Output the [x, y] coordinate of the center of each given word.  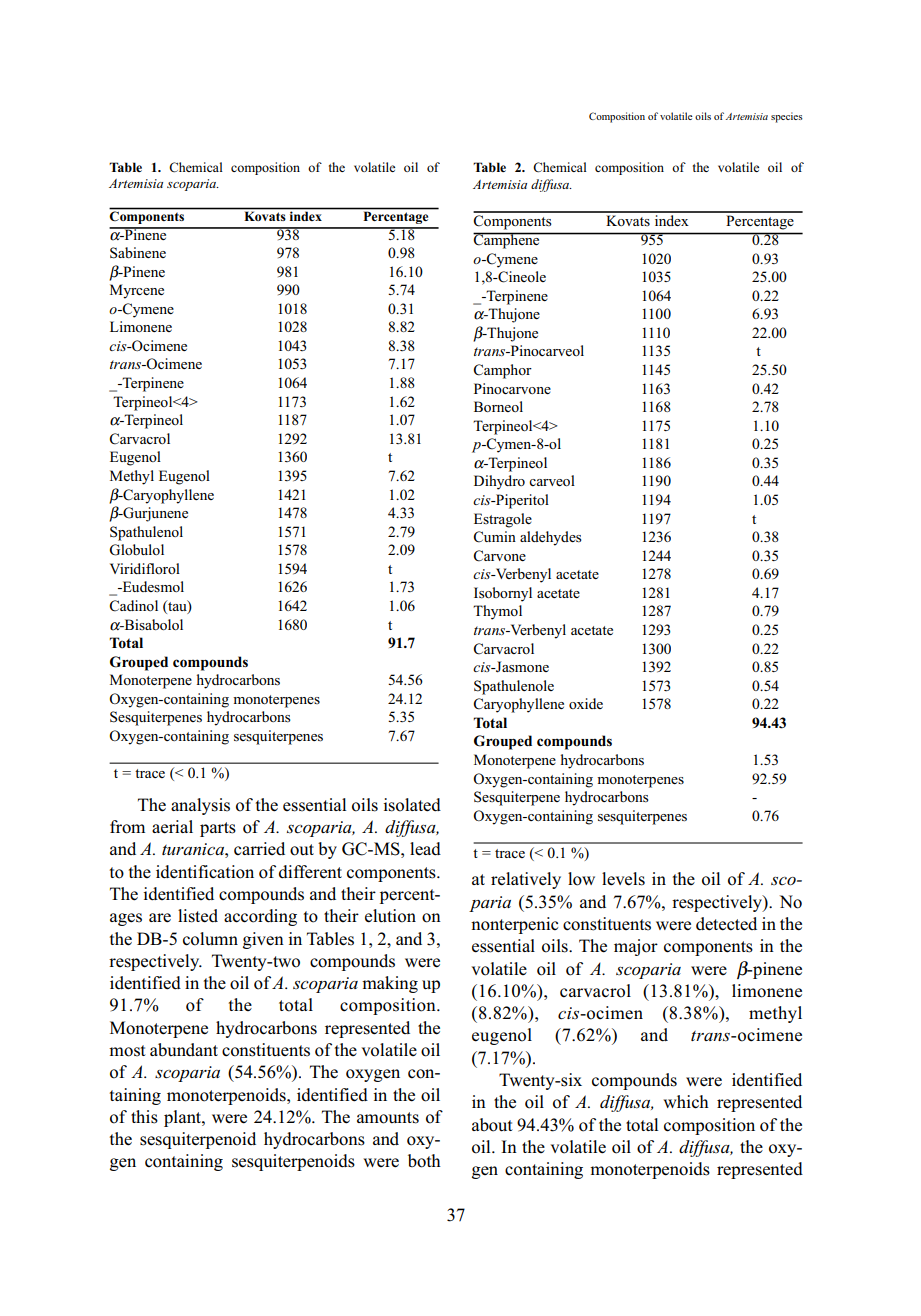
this [144, 1117]
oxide [586, 703]
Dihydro [499, 482]
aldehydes [551, 538]
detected [726, 924]
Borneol [498, 406]
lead [425, 849]
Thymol [497, 612]
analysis [200, 806]
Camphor [503, 371]
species [787, 117]
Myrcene [137, 291]
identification [205, 872]
